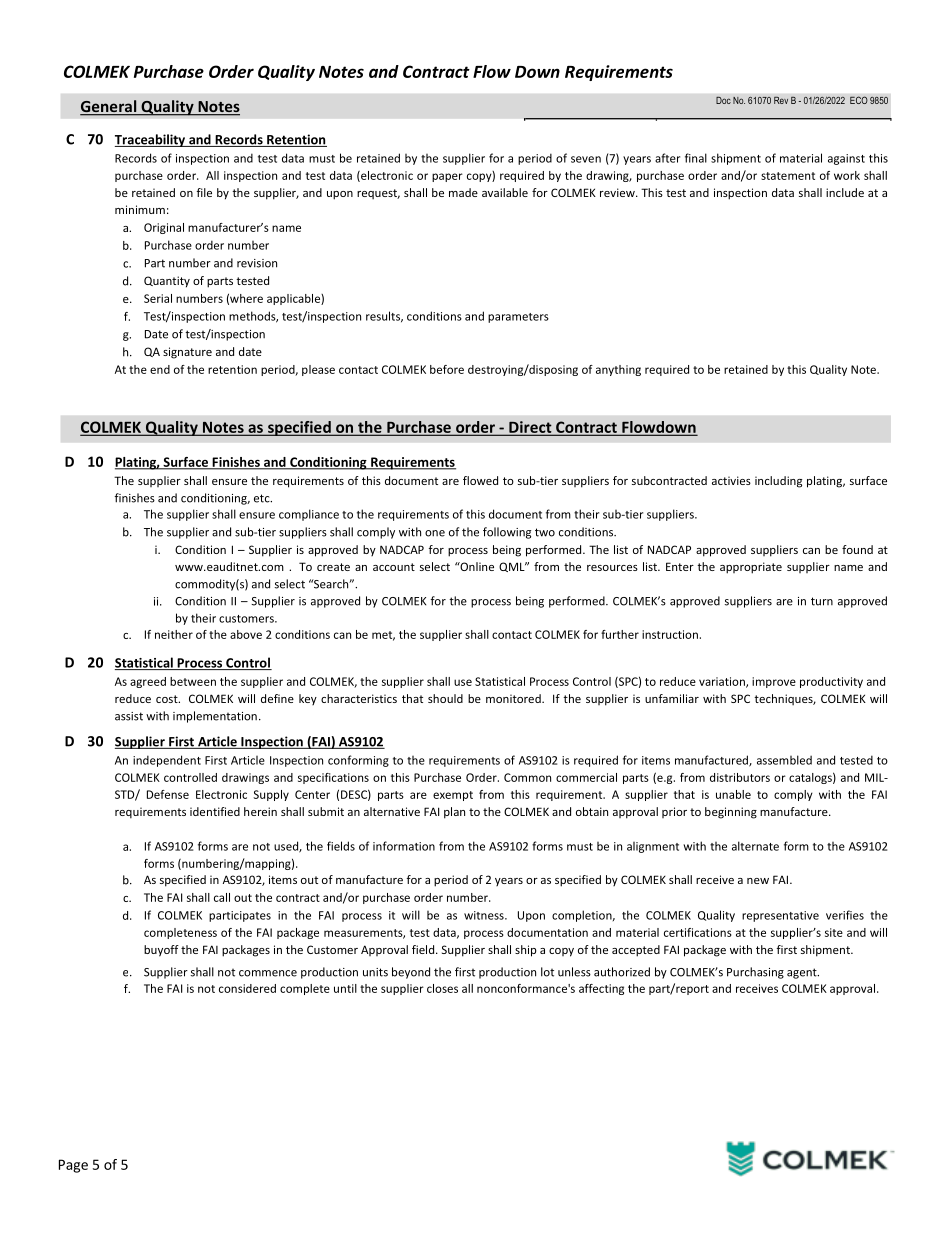 This screenshot has width=952, height=1233. What do you see at coordinates (788, 176) in the screenshot?
I see `statement` at bounding box center [788, 176].
